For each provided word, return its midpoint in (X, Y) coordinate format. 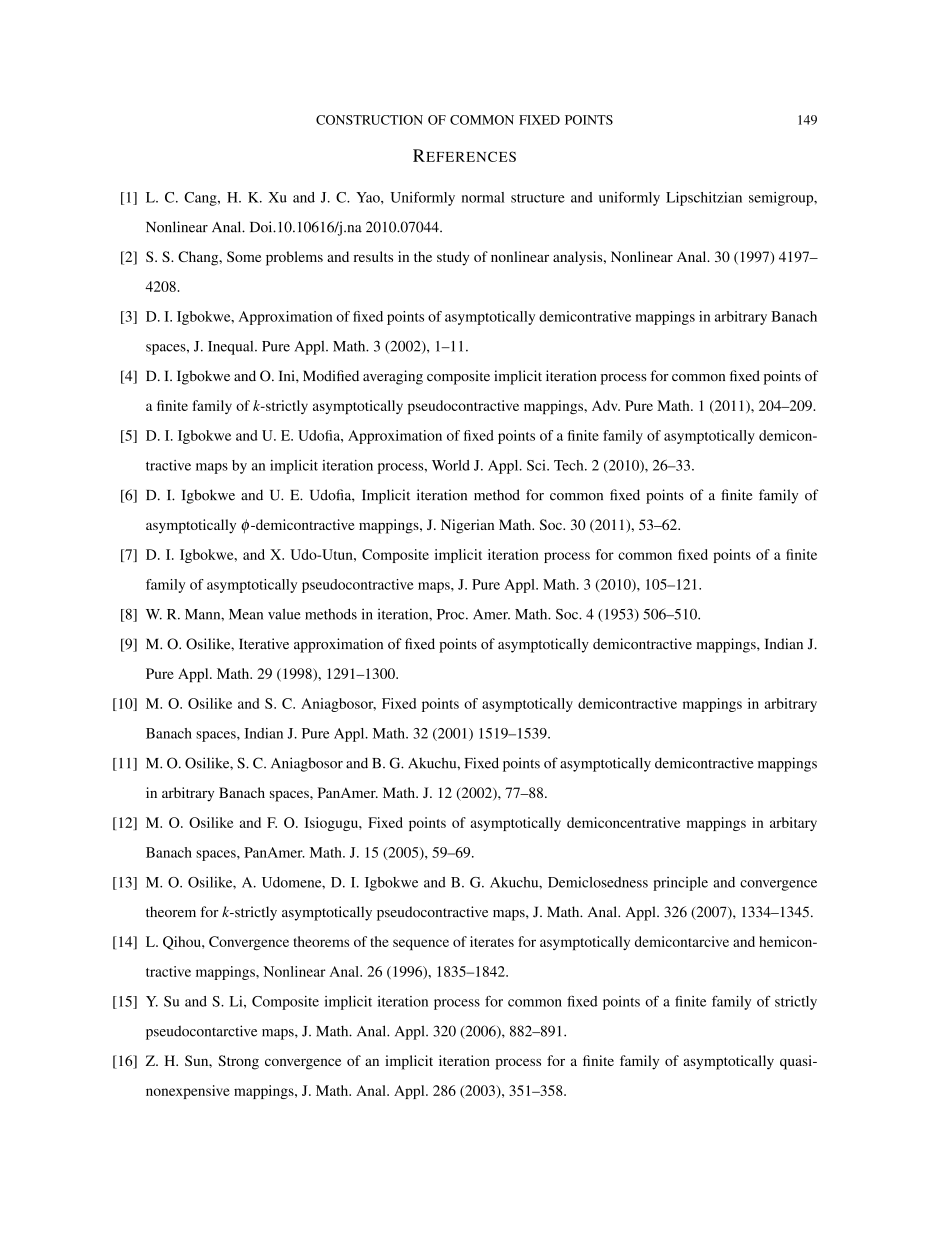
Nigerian (467, 526)
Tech (570, 465)
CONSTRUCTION (369, 120)
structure (538, 198)
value (284, 614)
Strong (238, 1062)
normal (483, 197)
